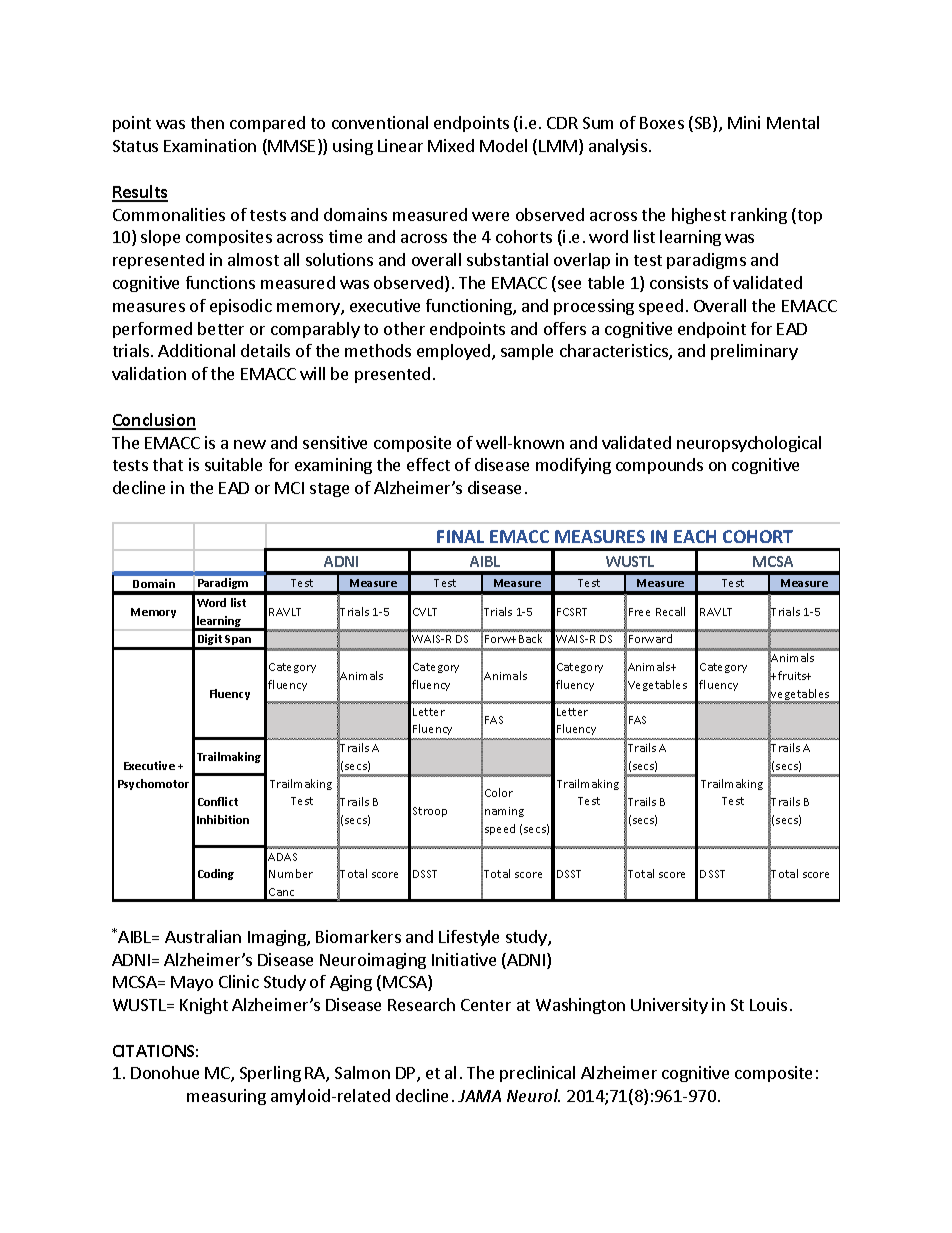 The width and height of the page is (952, 1233). Describe the element at coordinates (216, 874) in the page. I see `Coding` at that location.
